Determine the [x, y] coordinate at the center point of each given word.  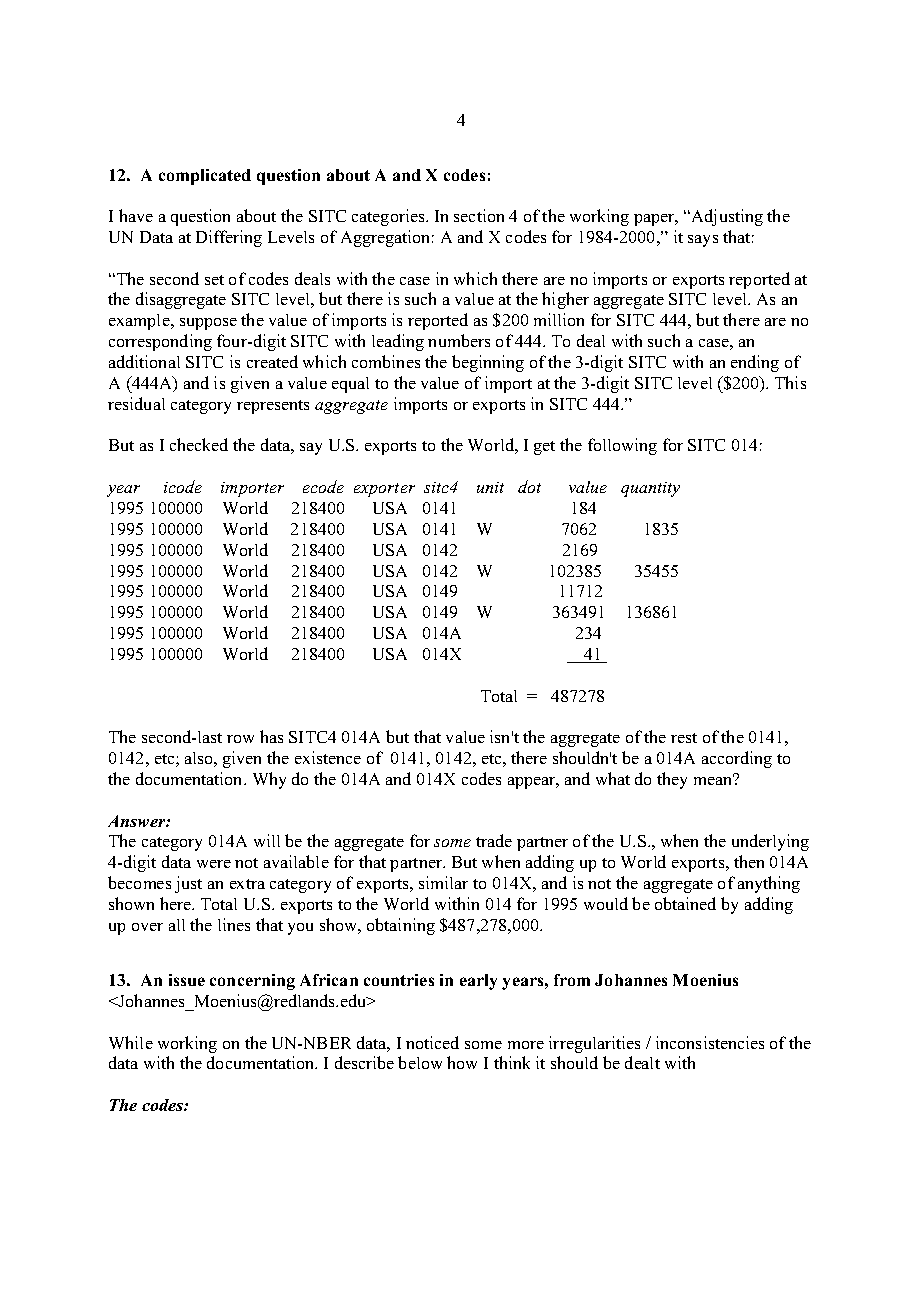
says [703, 241]
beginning [488, 363]
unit [490, 487]
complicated [205, 177]
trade [494, 840]
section [479, 215]
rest [684, 738]
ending [755, 363]
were [214, 864]
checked [199, 444]
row [240, 739]
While [131, 1042]
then [749, 861]
